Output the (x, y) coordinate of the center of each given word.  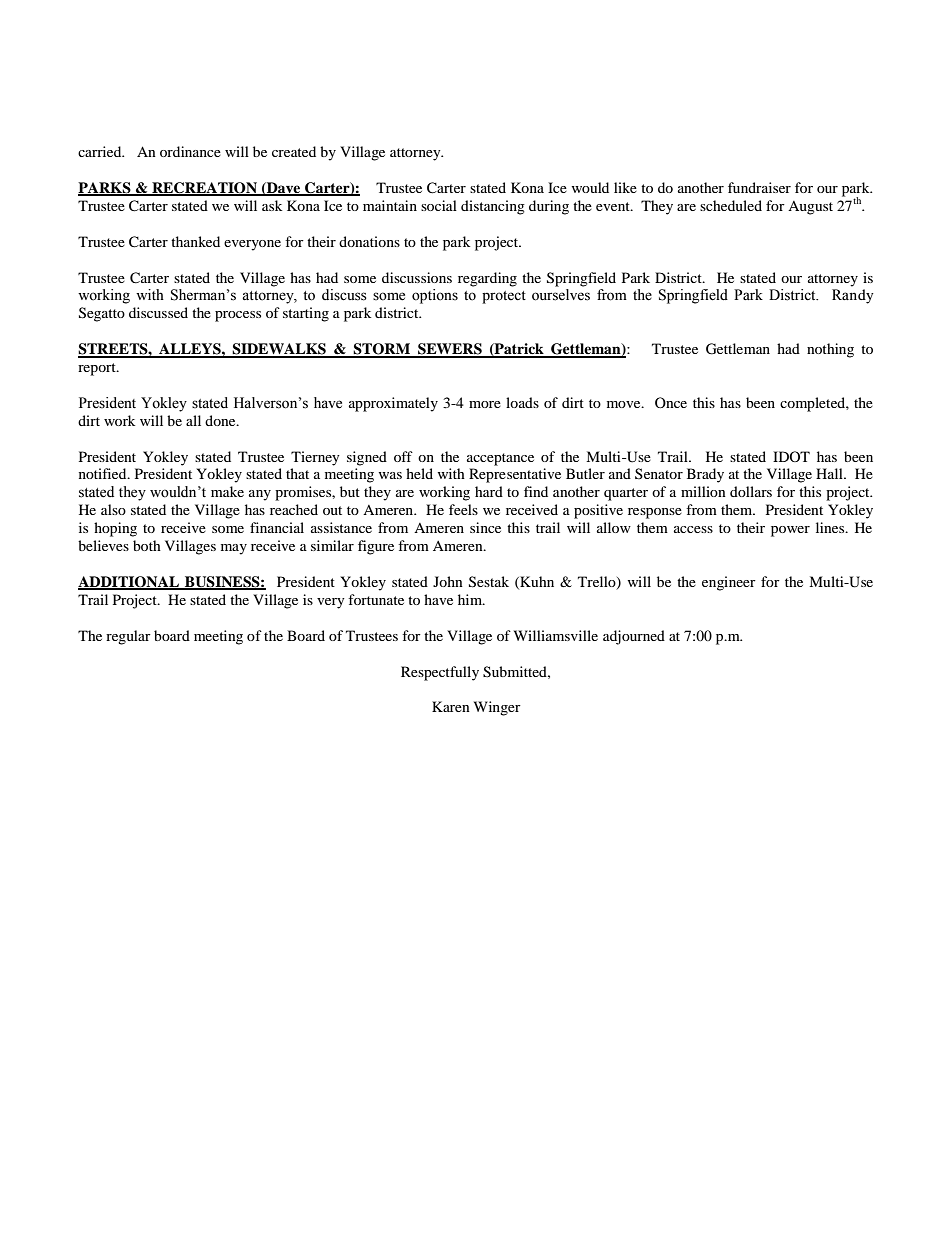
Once (671, 402)
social (439, 205)
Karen (451, 706)
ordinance (190, 151)
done (221, 420)
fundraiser (759, 187)
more (485, 404)
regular (128, 637)
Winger (497, 708)
